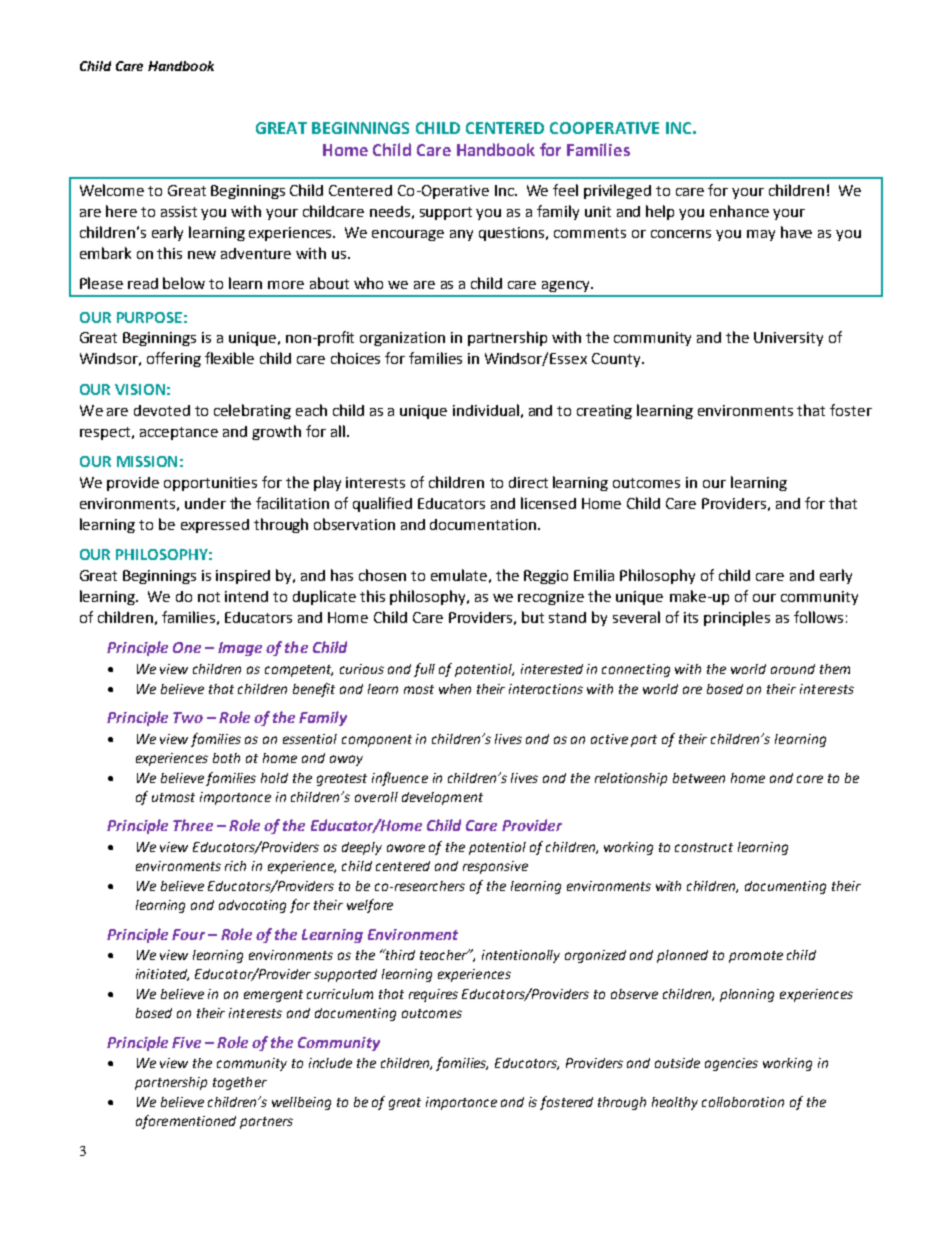  Describe the element at coordinates (424, 670) in the screenshot. I see `full` at that location.
